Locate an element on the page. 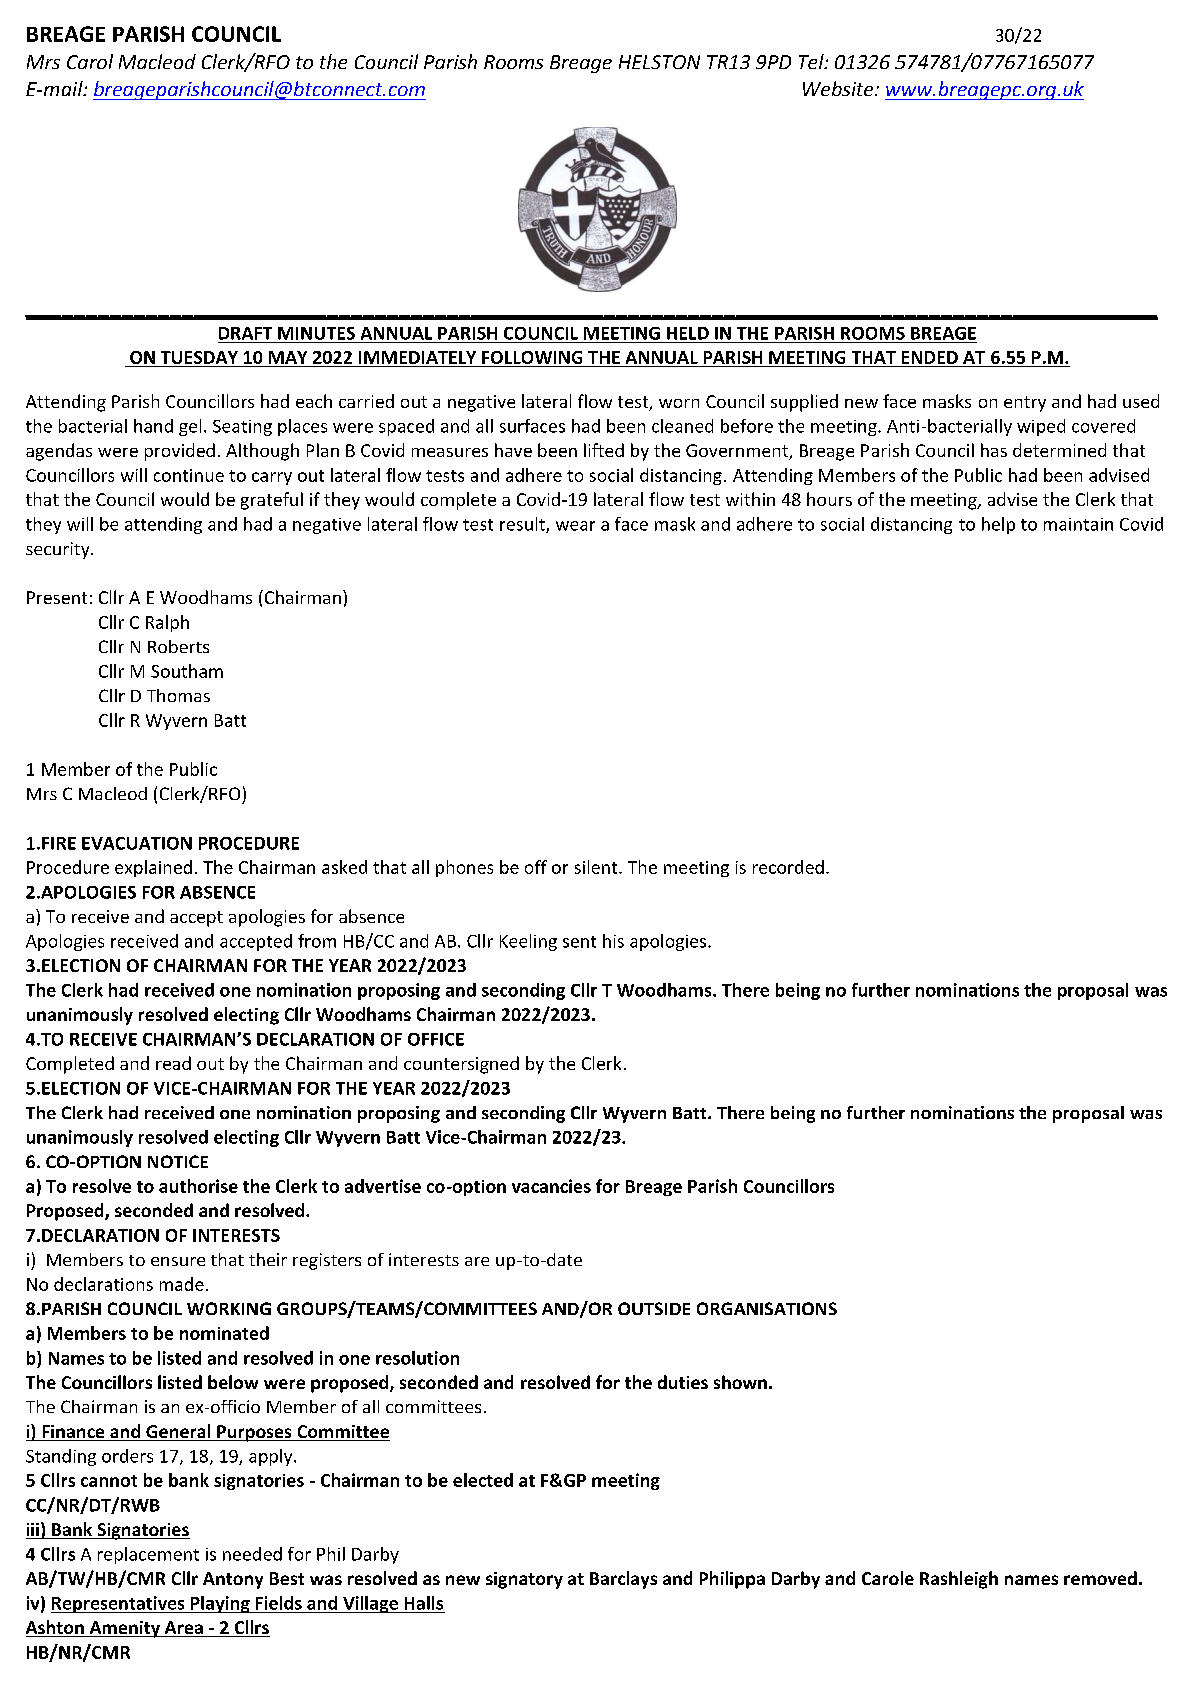 This image has width=1195, height=1691. continue is located at coordinates (189, 475).
